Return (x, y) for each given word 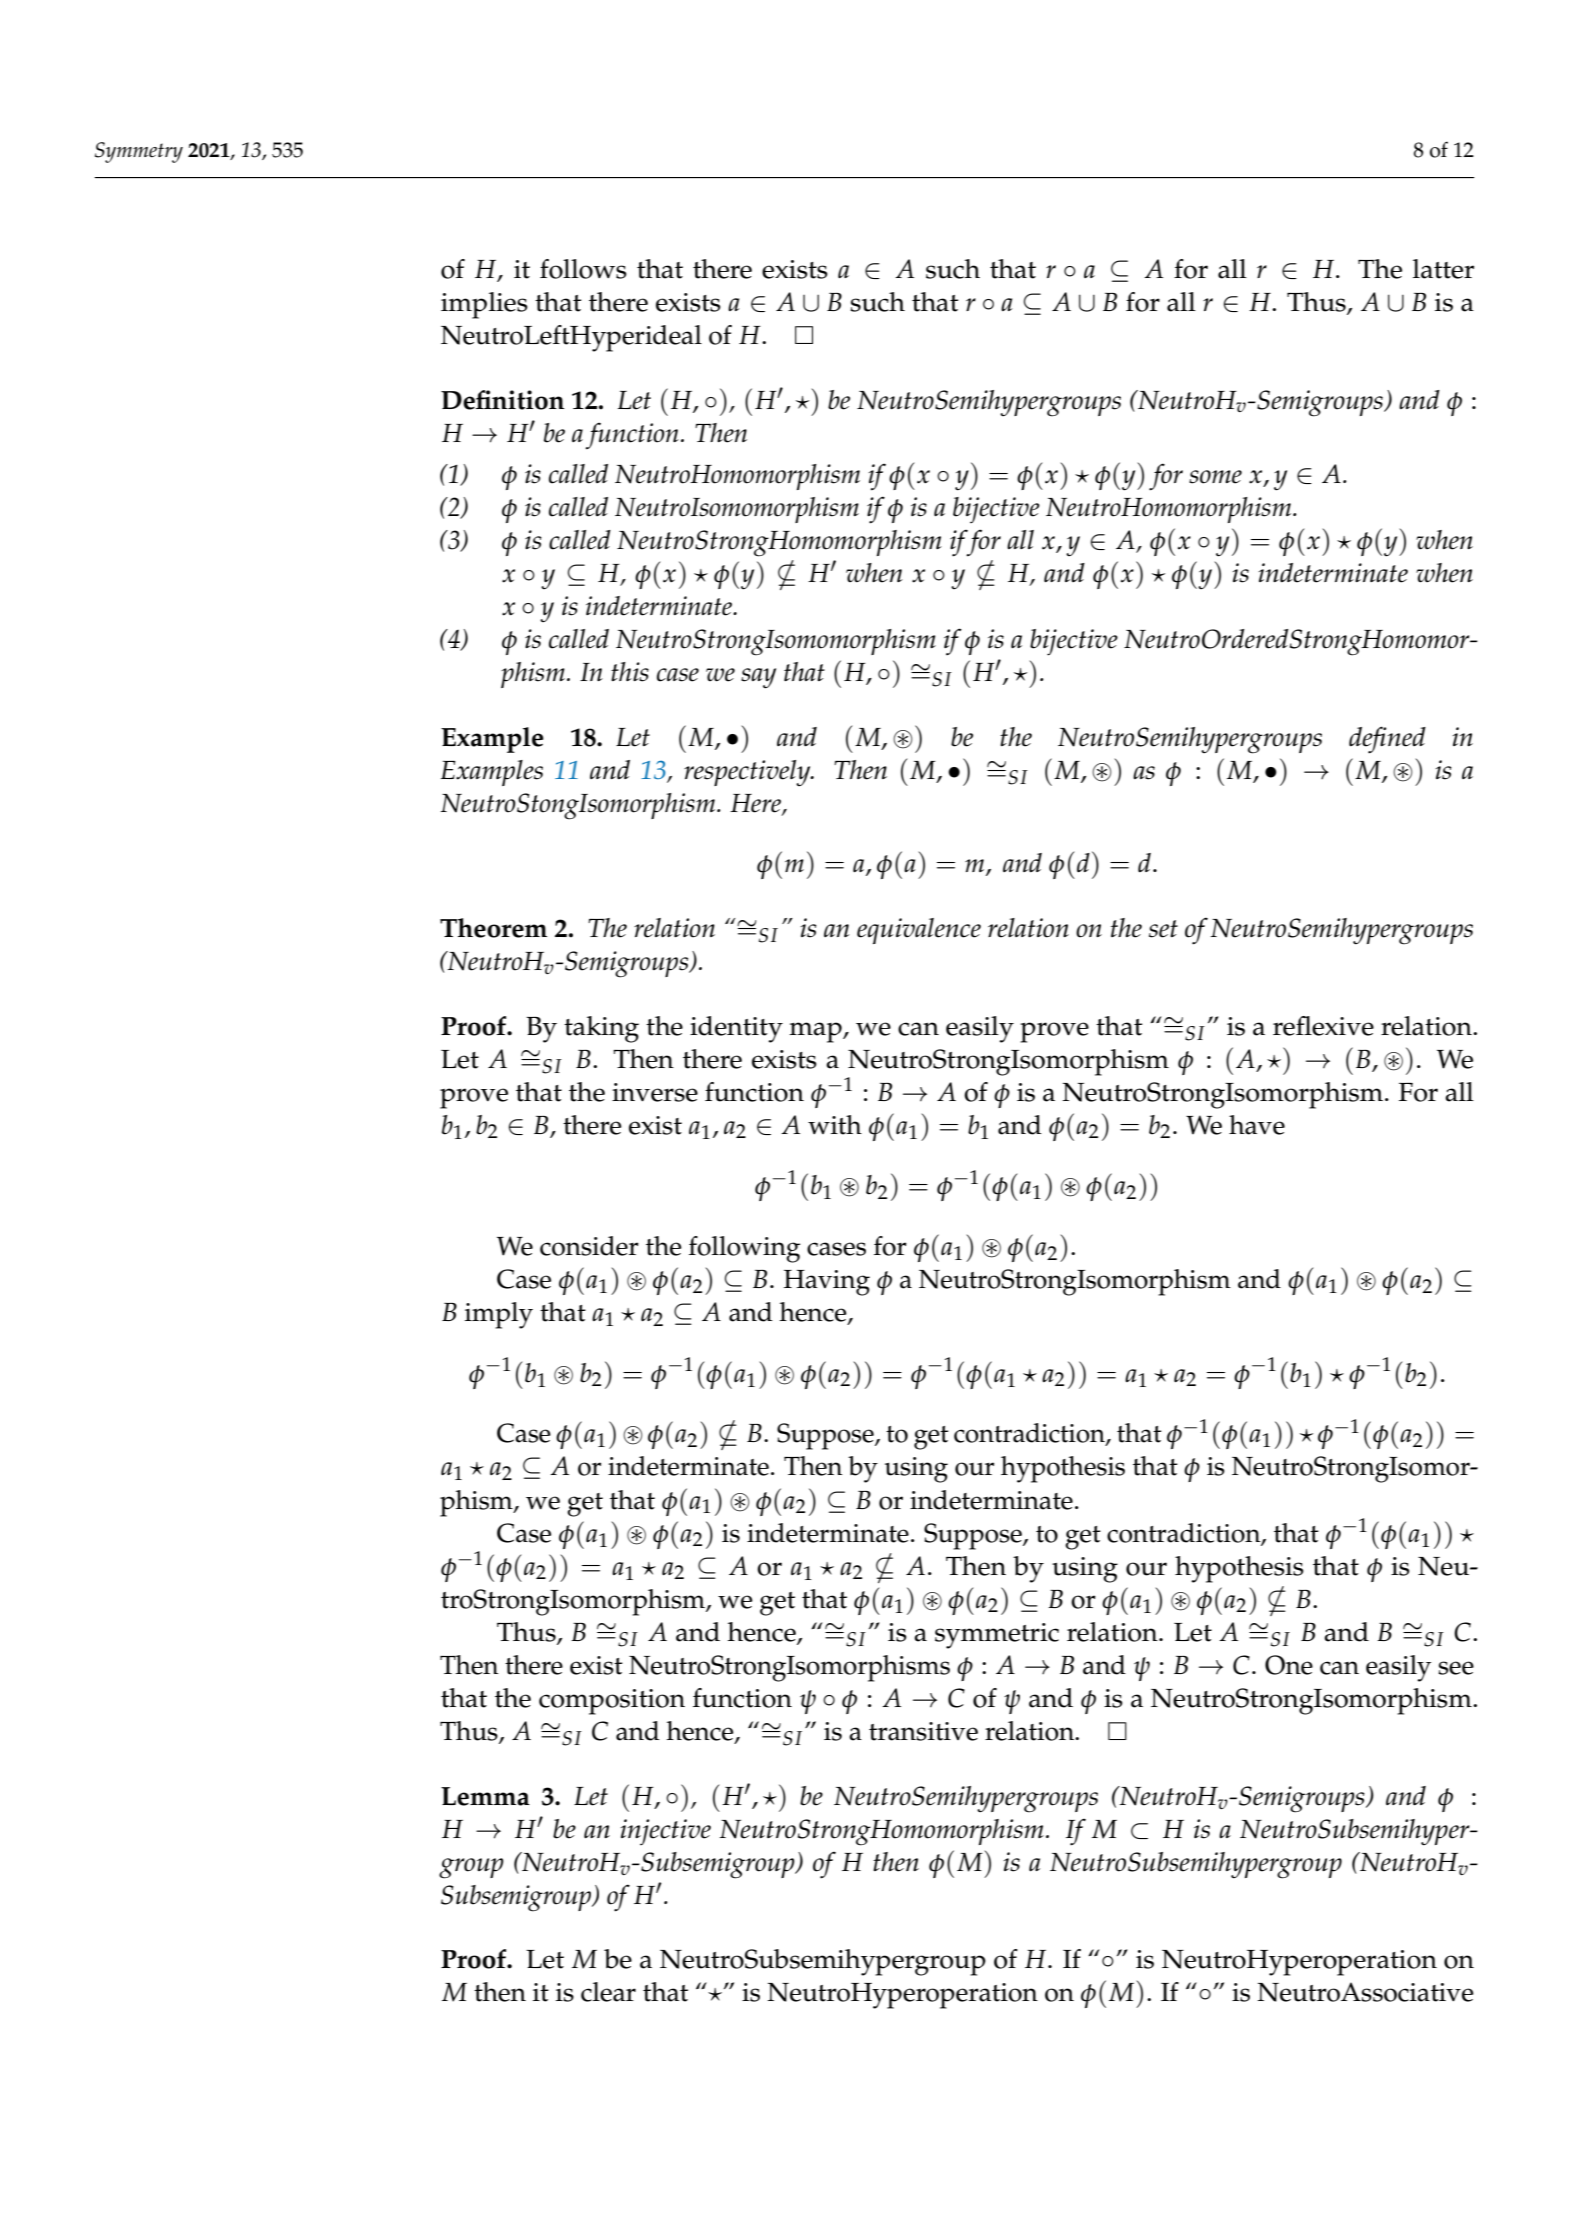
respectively (748, 773)
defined (1387, 740)
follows (583, 269)
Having (827, 1283)
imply (499, 1315)
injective (665, 1832)
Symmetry (139, 152)
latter (1443, 269)
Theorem (493, 928)
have (1257, 1125)
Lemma (485, 1796)
